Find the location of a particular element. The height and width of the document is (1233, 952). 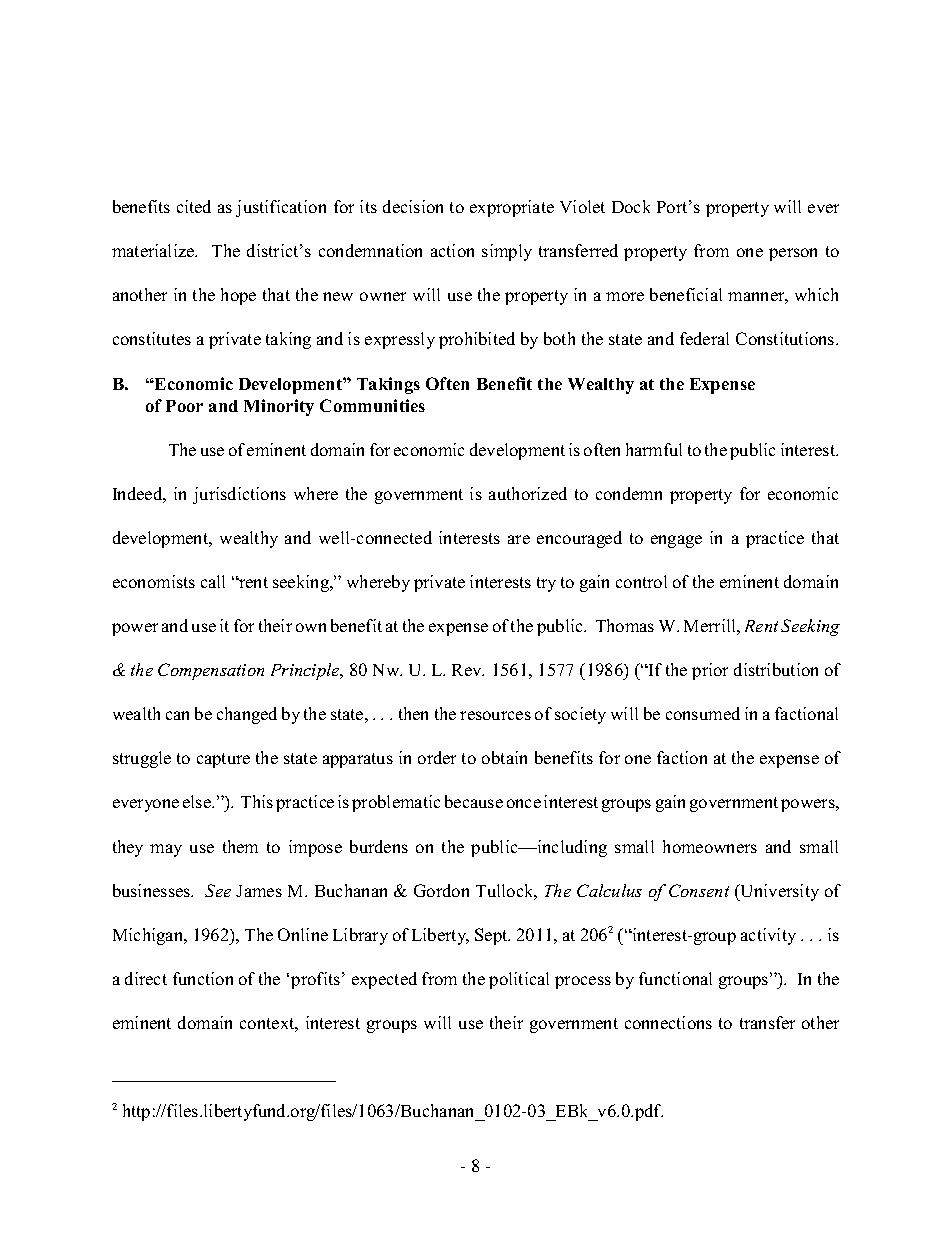

try is located at coordinates (546, 584).
